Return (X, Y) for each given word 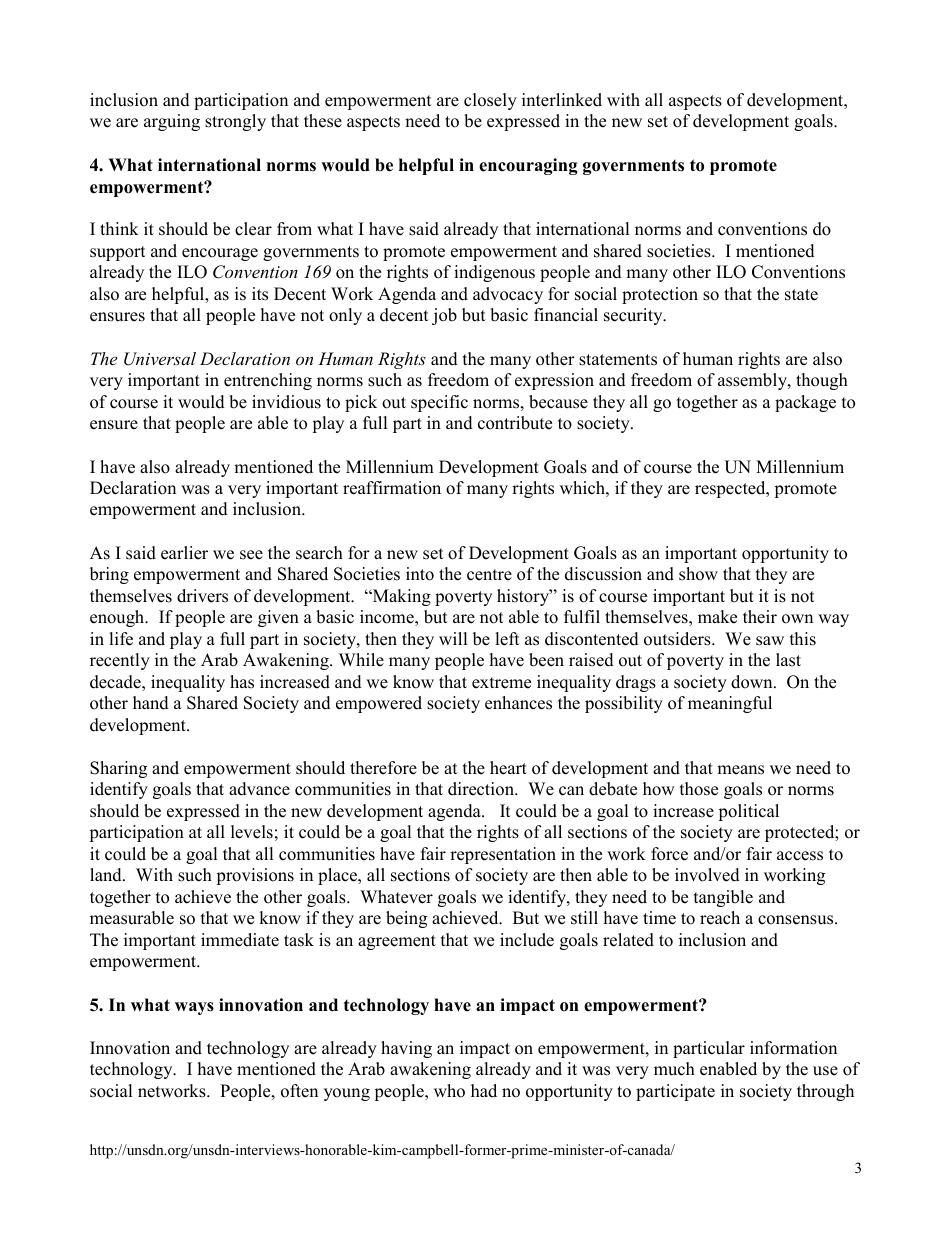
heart (508, 768)
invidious (286, 402)
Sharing (118, 769)
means (740, 770)
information (793, 1048)
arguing (172, 122)
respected (731, 489)
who (449, 1091)
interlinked (562, 100)
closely (490, 101)
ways (194, 1008)
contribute (515, 423)
